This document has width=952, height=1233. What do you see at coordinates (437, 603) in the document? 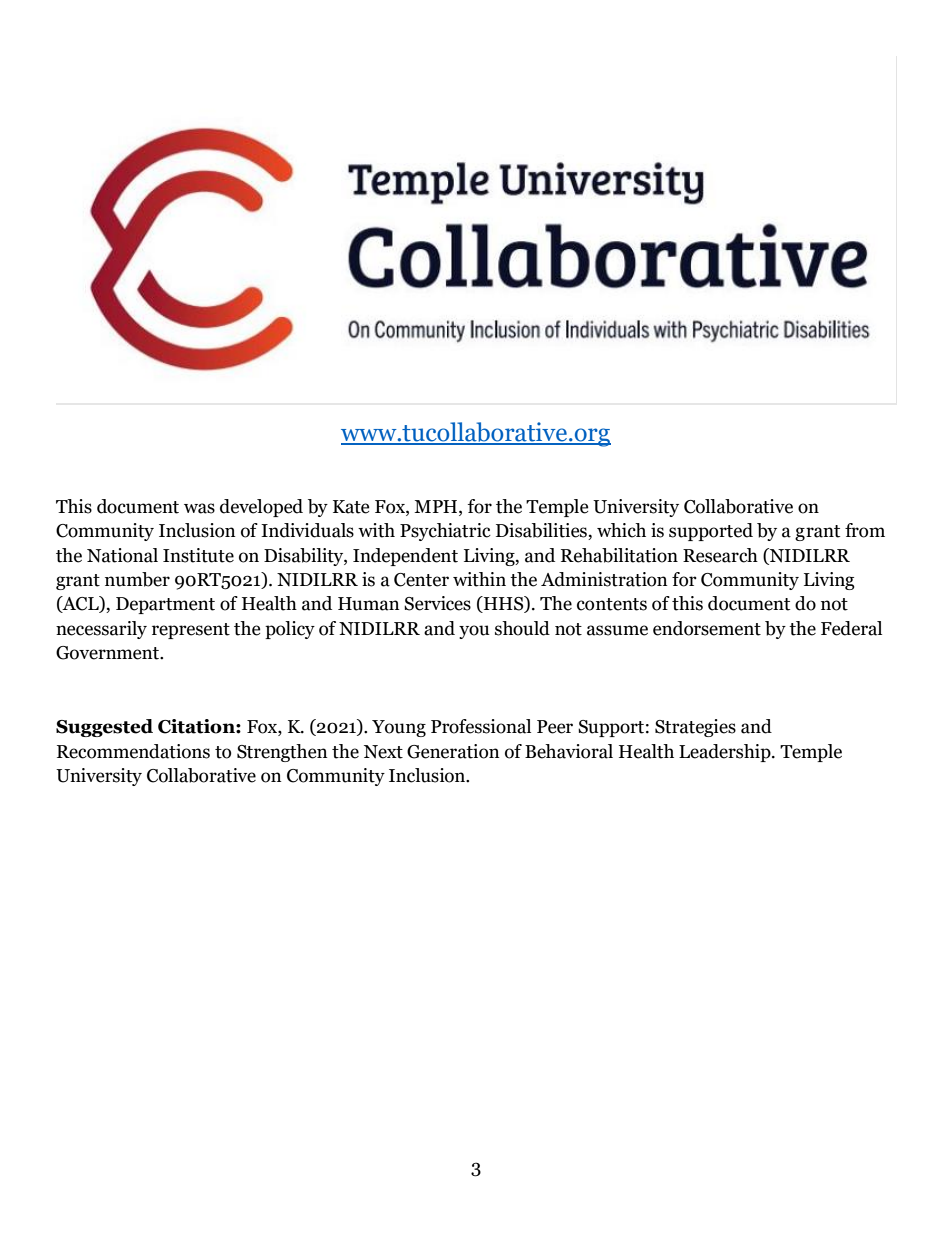
I see `Services` at bounding box center [437, 603].
